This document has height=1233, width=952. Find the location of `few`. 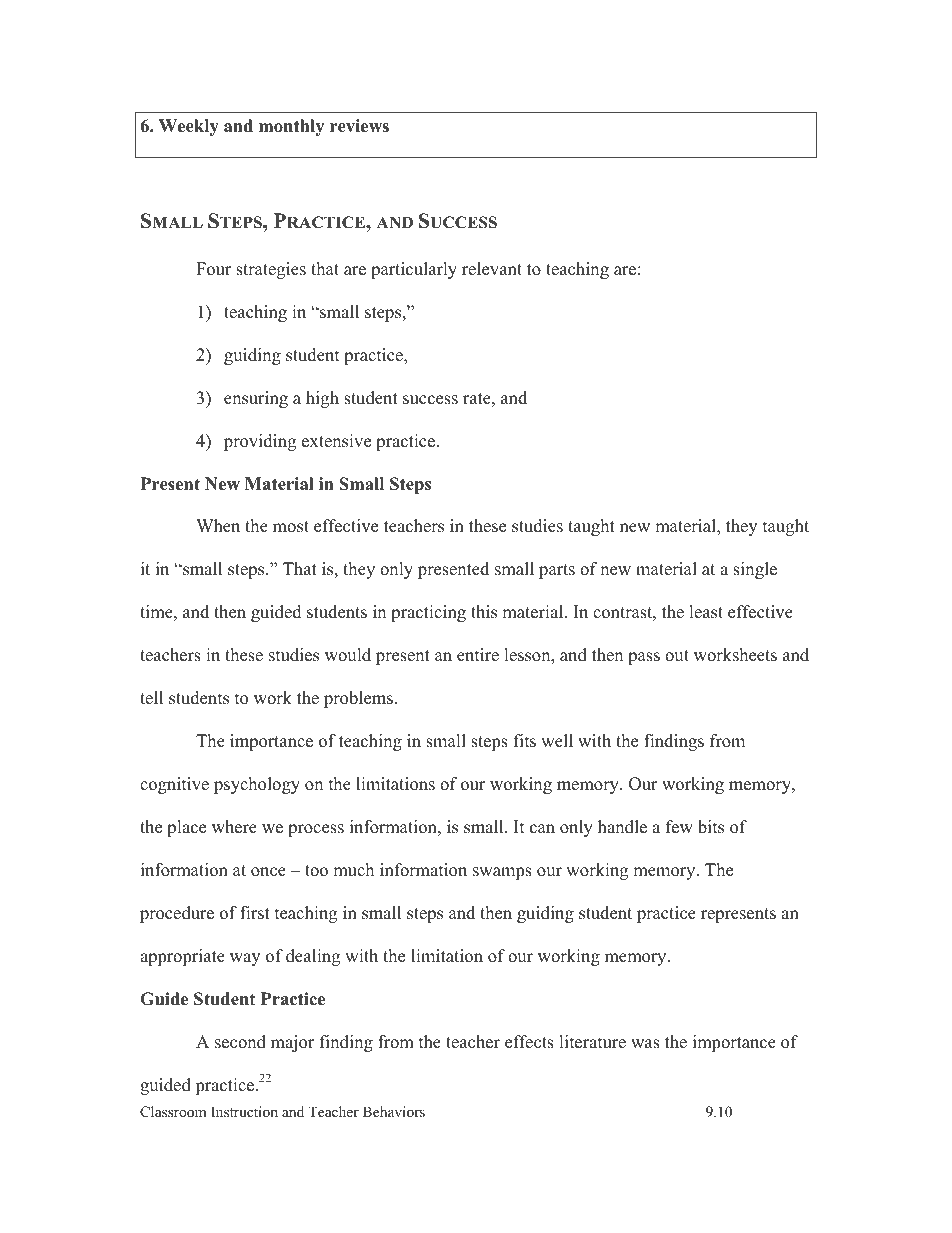

few is located at coordinates (679, 827).
